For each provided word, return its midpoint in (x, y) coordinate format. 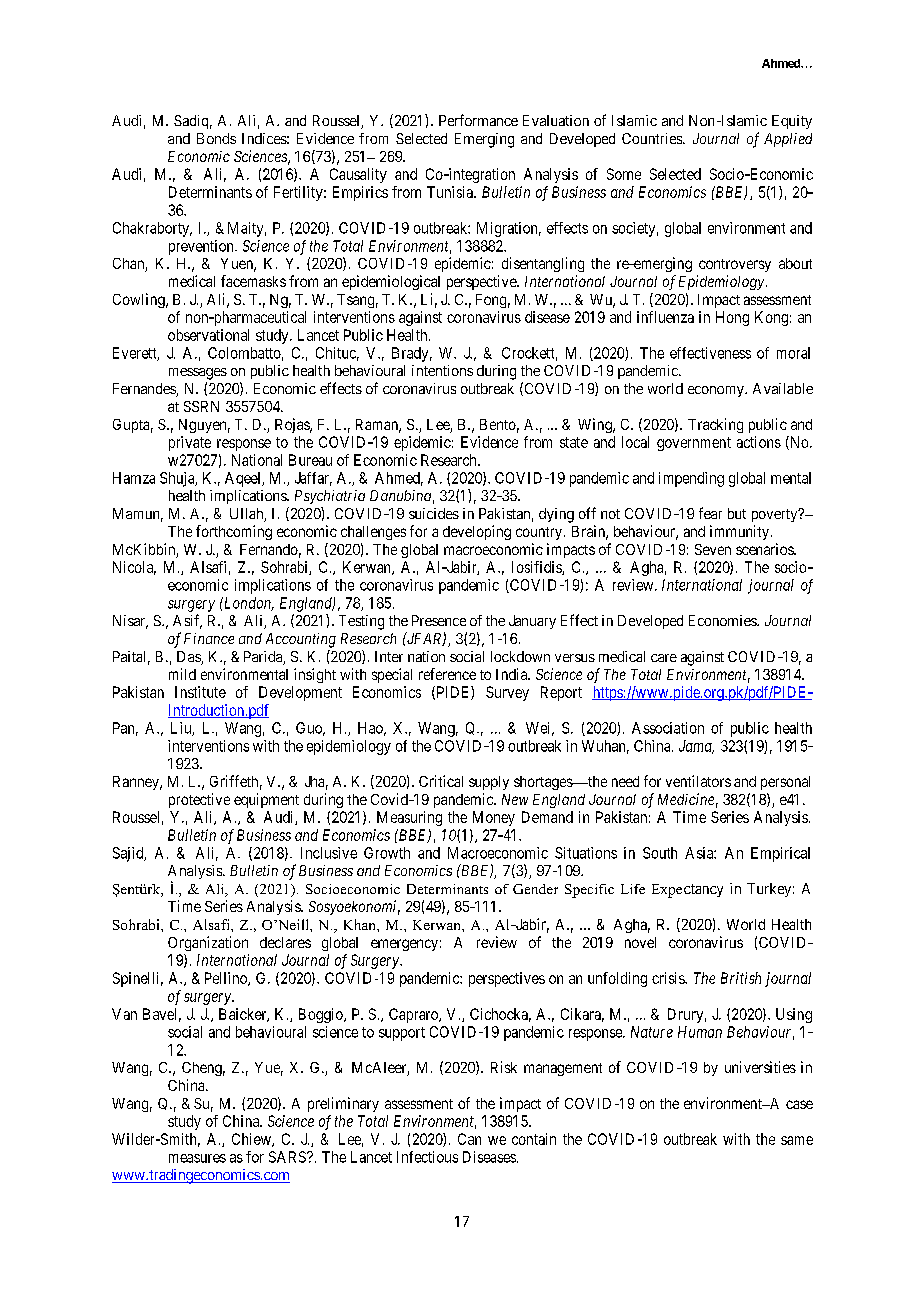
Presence (439, 620)
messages (198, 374)
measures (197, 1158)
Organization (208, 943)
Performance (478, 120)
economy (717, 391)
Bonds (216, 138)
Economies (723, 620)
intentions (442, 370)
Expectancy (687, 891)
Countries (653, 138)
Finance (209, 638)
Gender (535, 889)
